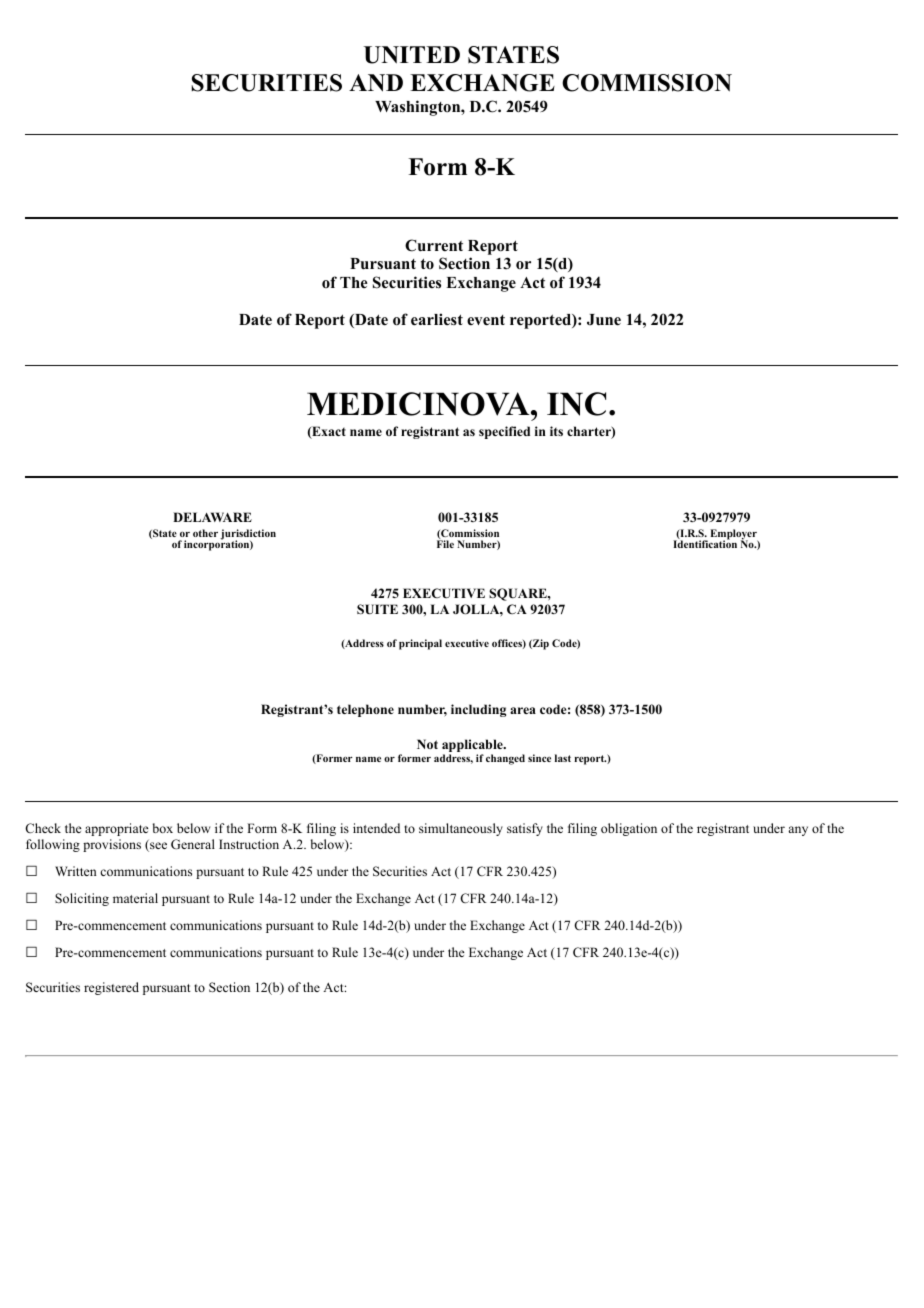 The width and height of the screenshot is (924, 1308). I want to click on earliest, so click(437, 319).
